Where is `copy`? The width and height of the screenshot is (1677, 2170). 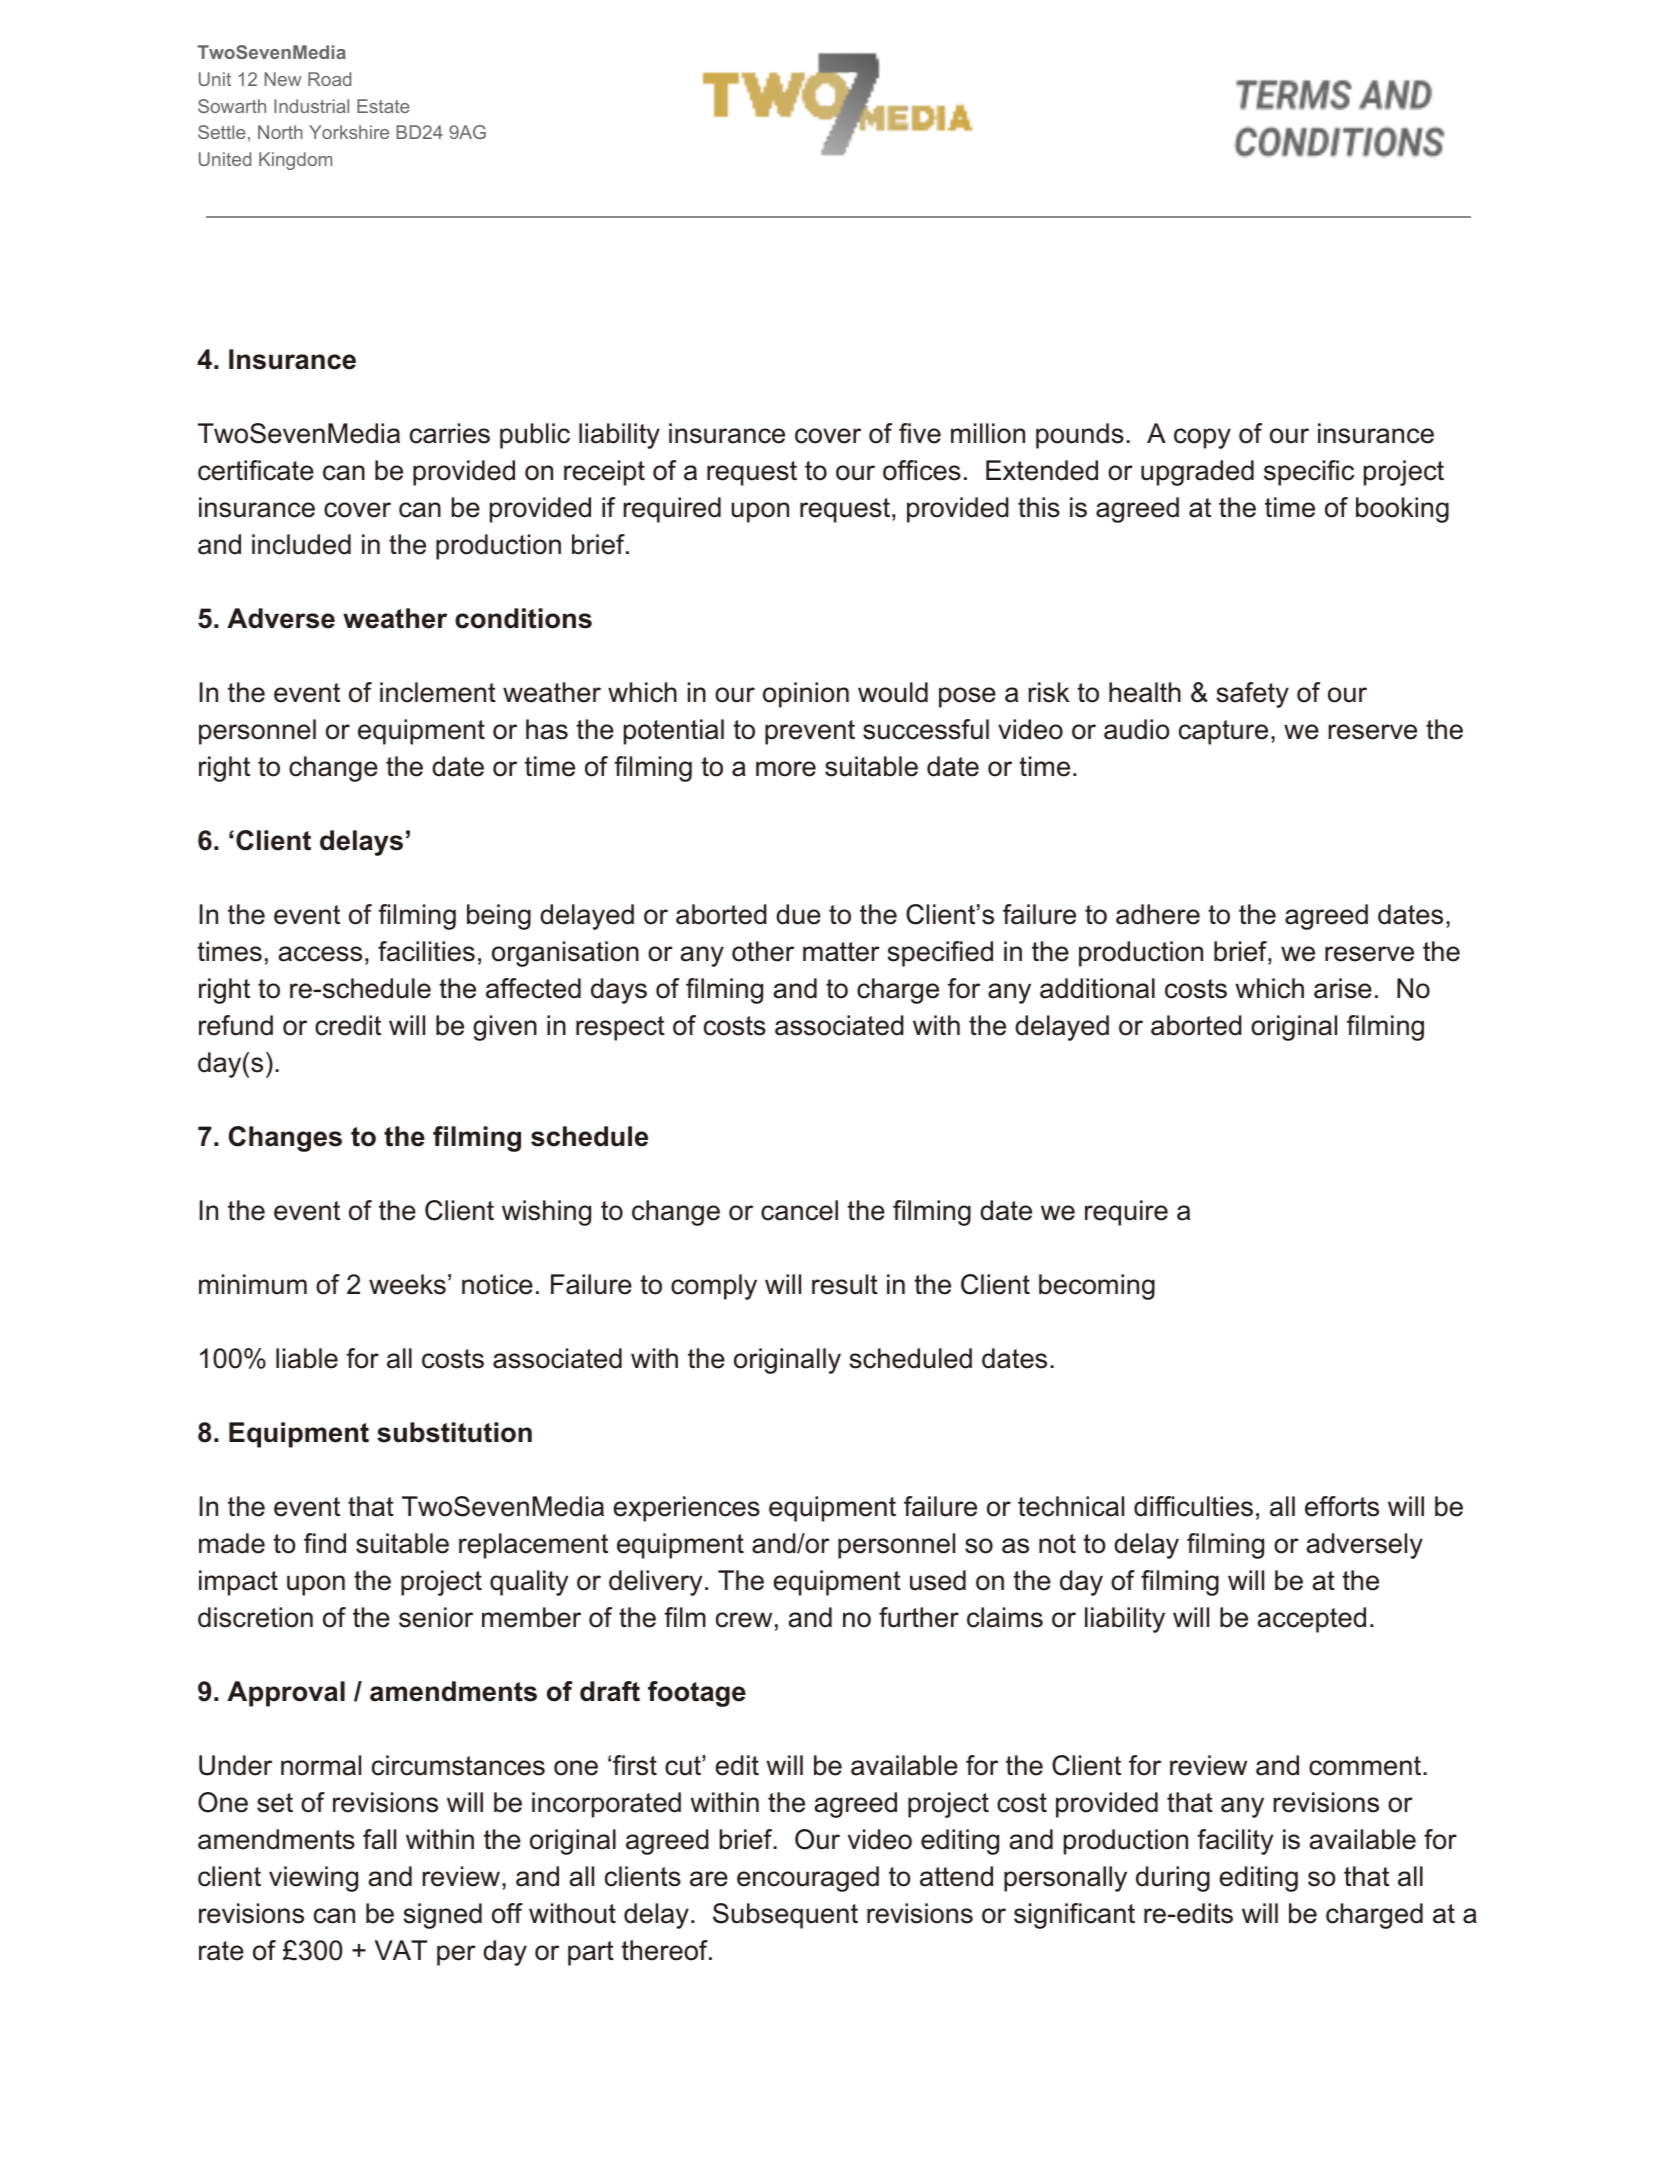
copy is located at coordinates (1202, 438).
